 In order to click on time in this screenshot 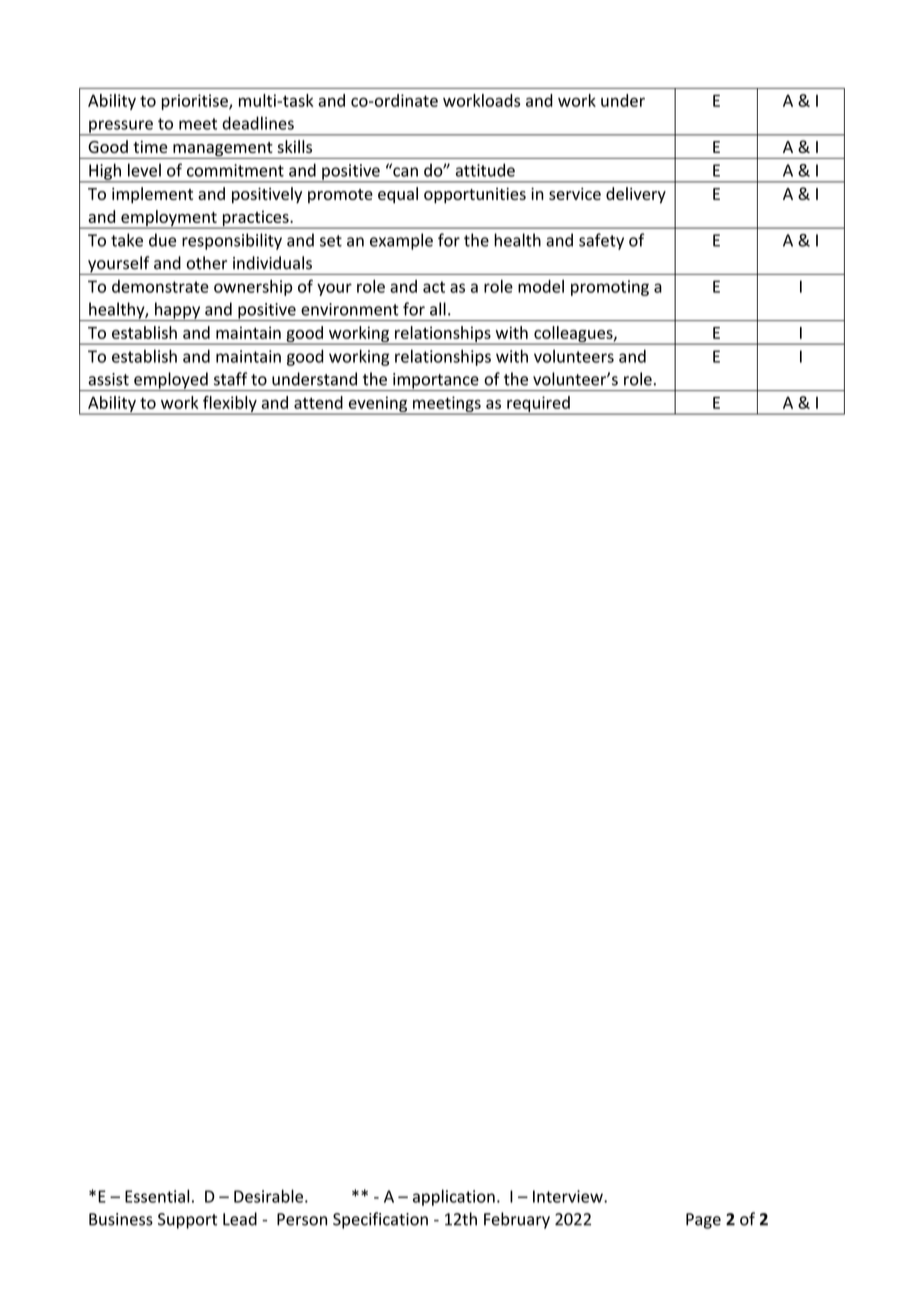, I will do `click(150, 147)`.
